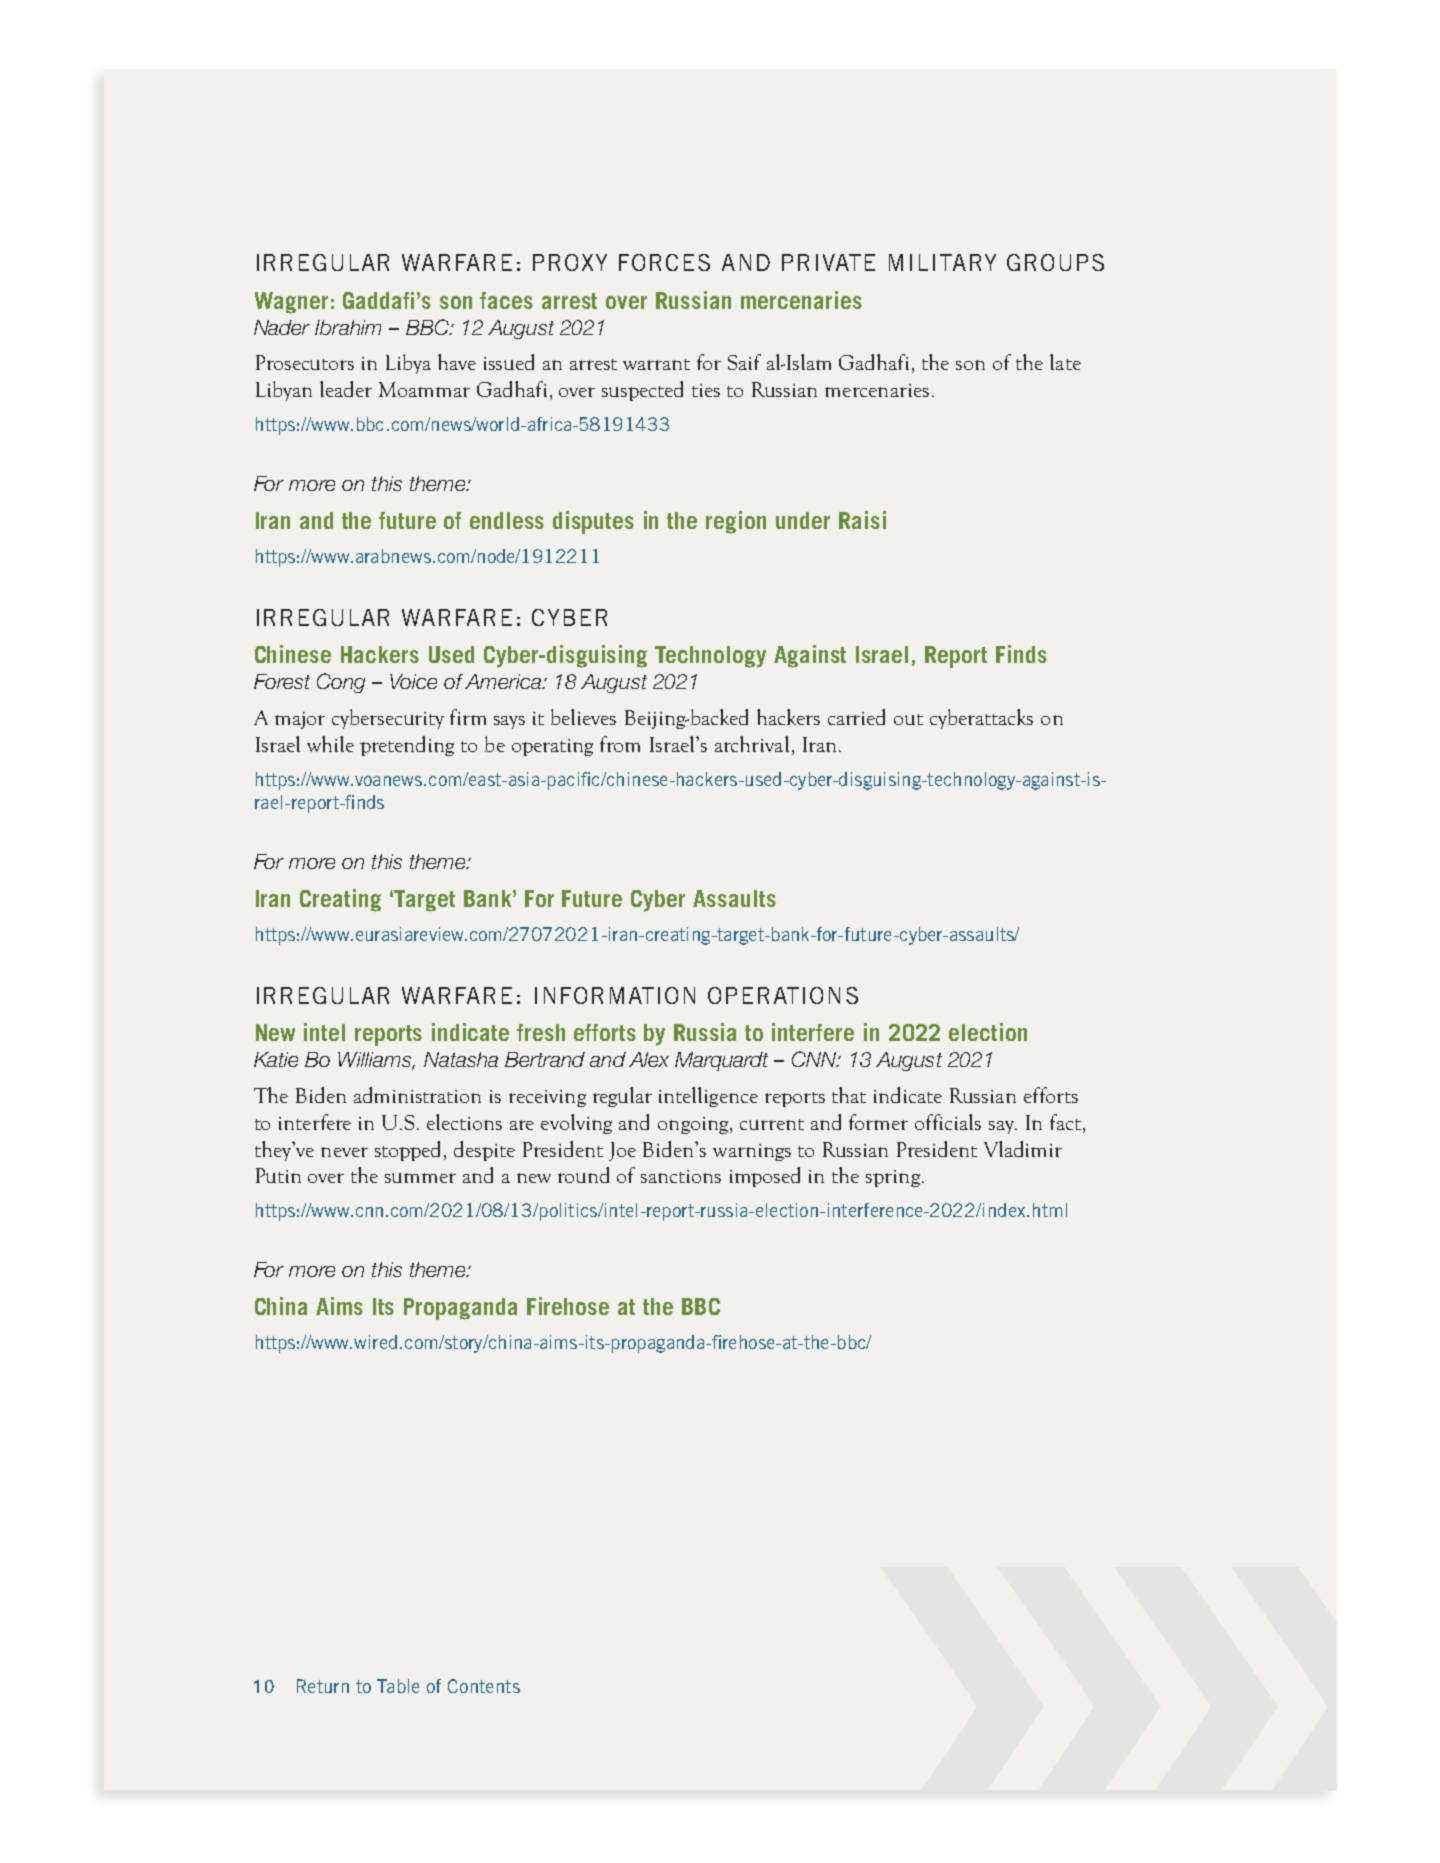 Image resolution: width=1440 pixels, height=1863 pixels. What do you see at coordinates (664, 262) in the image?
I see `FORCES` at bounding box center [664, 262].
